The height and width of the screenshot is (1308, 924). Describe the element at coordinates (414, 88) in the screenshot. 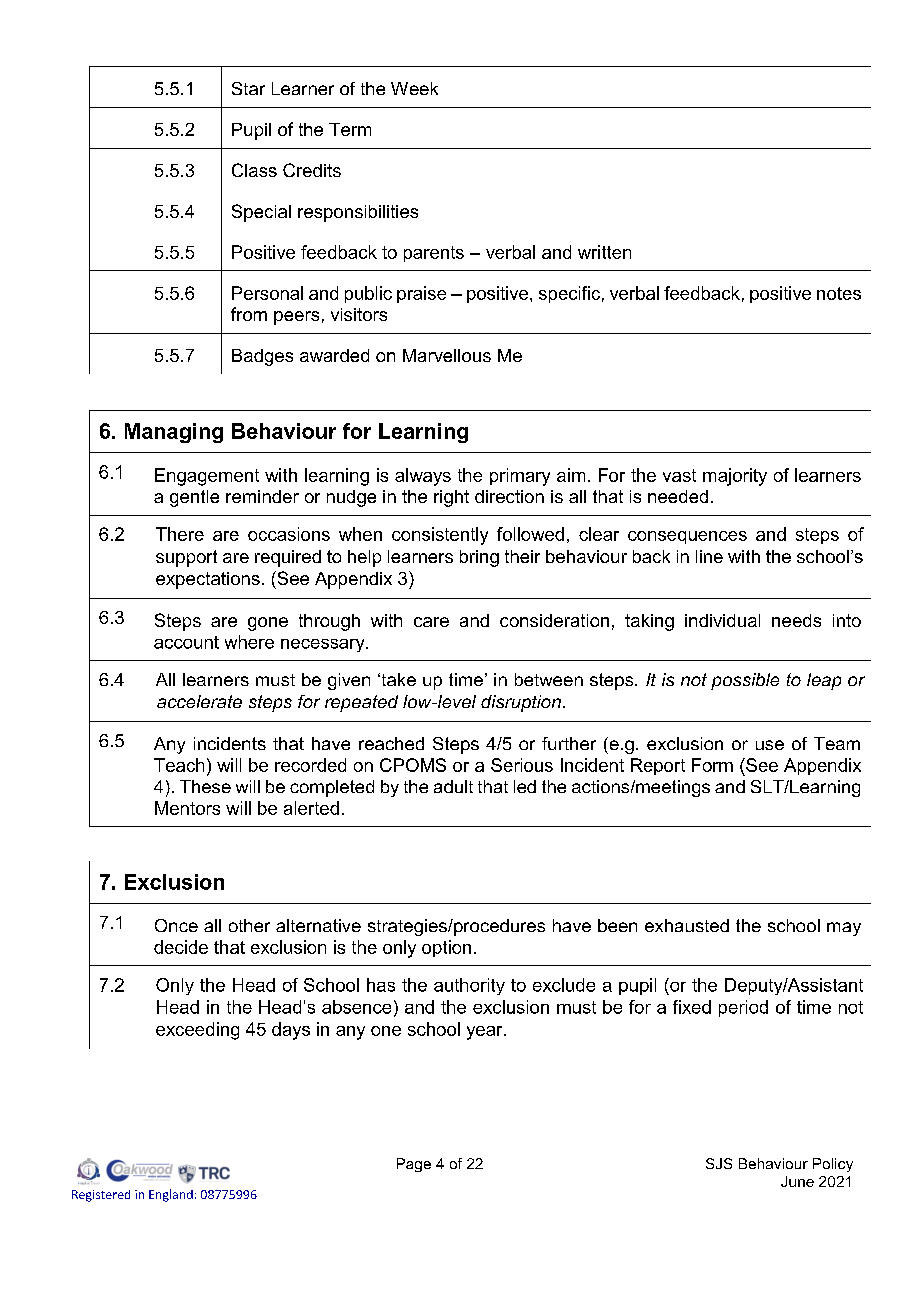

I see `Week` at that location.
